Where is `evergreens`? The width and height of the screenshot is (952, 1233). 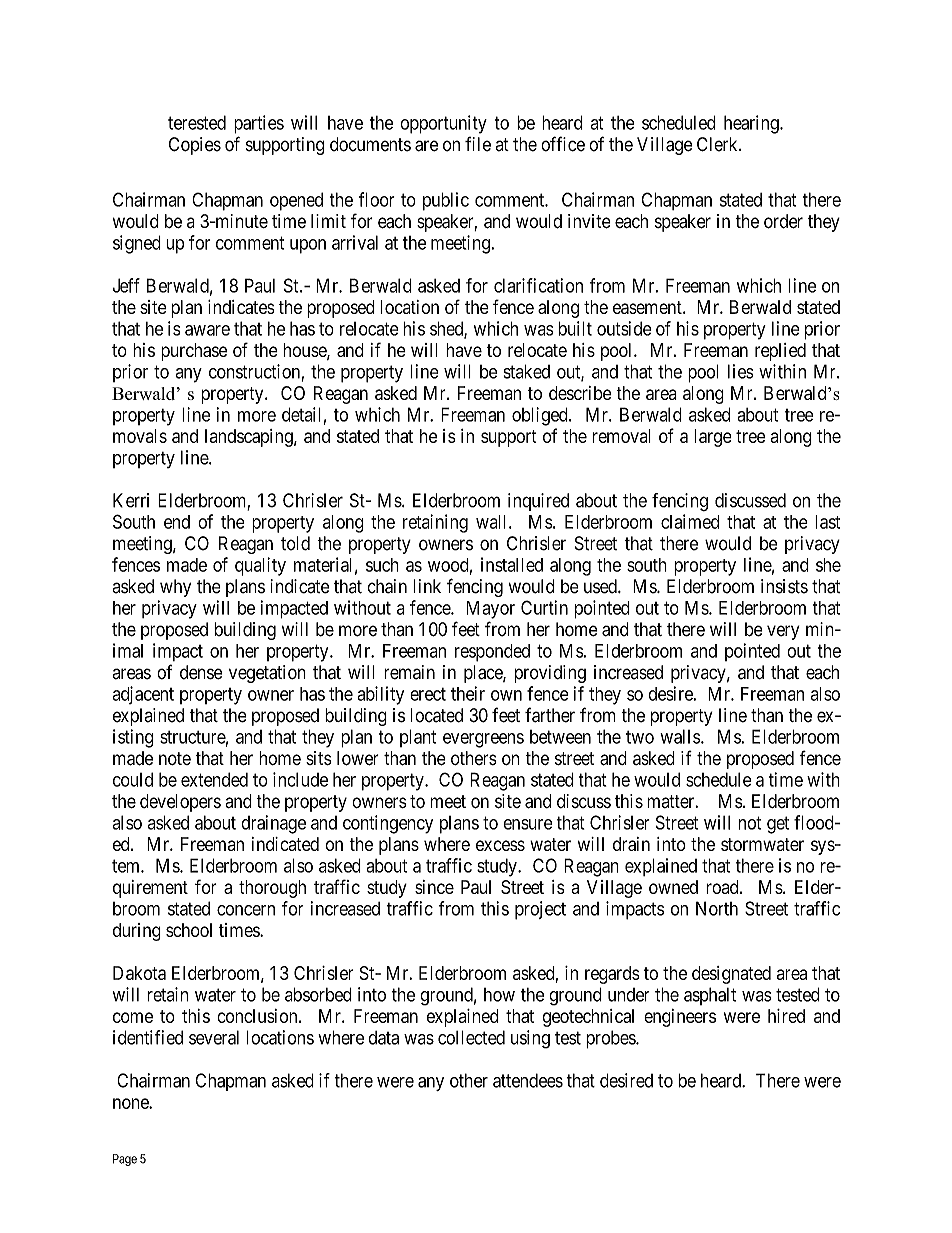
evergreens is located at coordinates (483, 740).
